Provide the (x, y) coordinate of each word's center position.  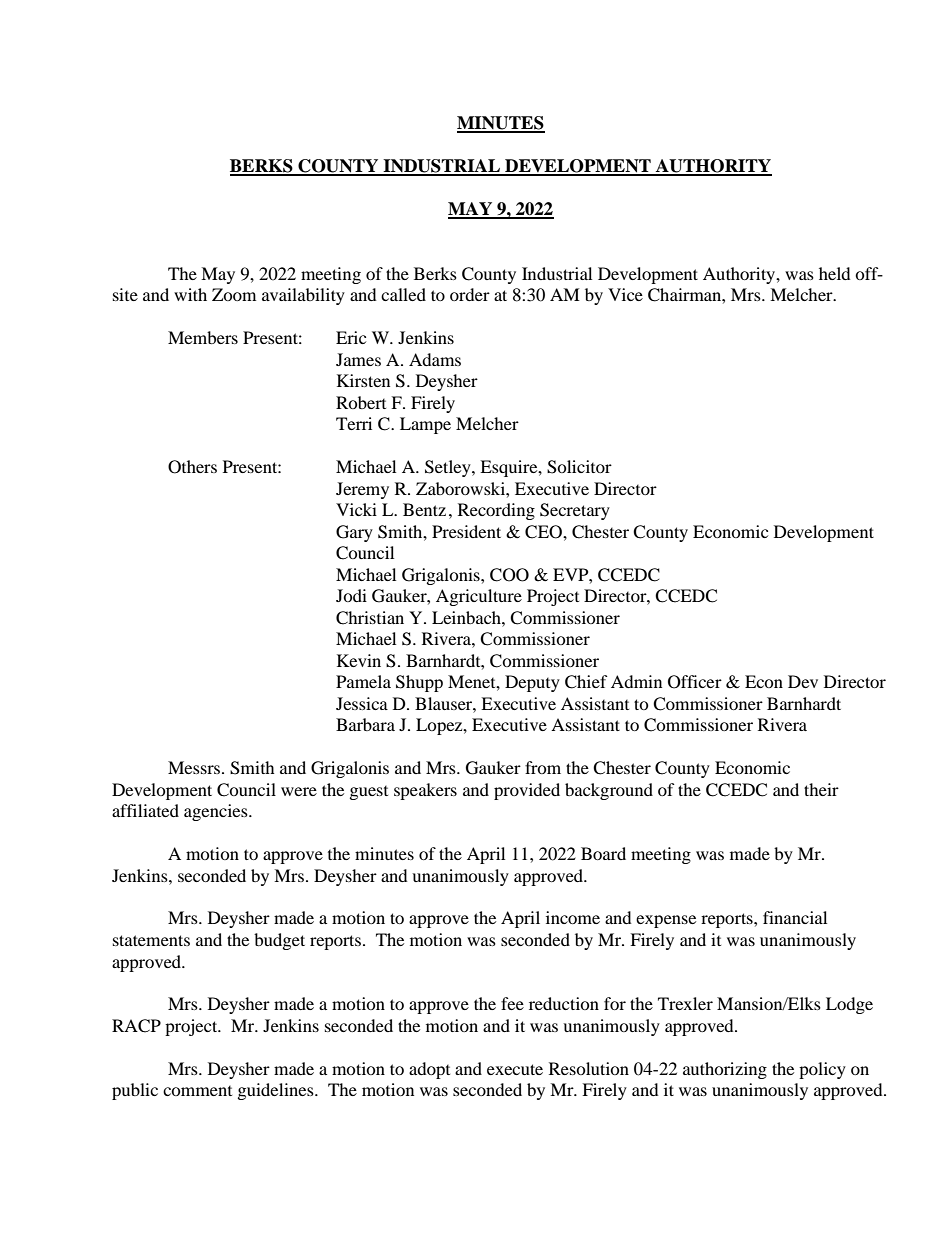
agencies (217, 812)
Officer (695, 682)
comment (197, 1091)
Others (192, 467)
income (573, 917)
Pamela (363, 681)
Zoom (234, 294)
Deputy (532, 683)
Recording (496, 511)
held (835, 273)
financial (795, 917)
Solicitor (579, 467)
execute (515, 1069)
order (470, 294)
